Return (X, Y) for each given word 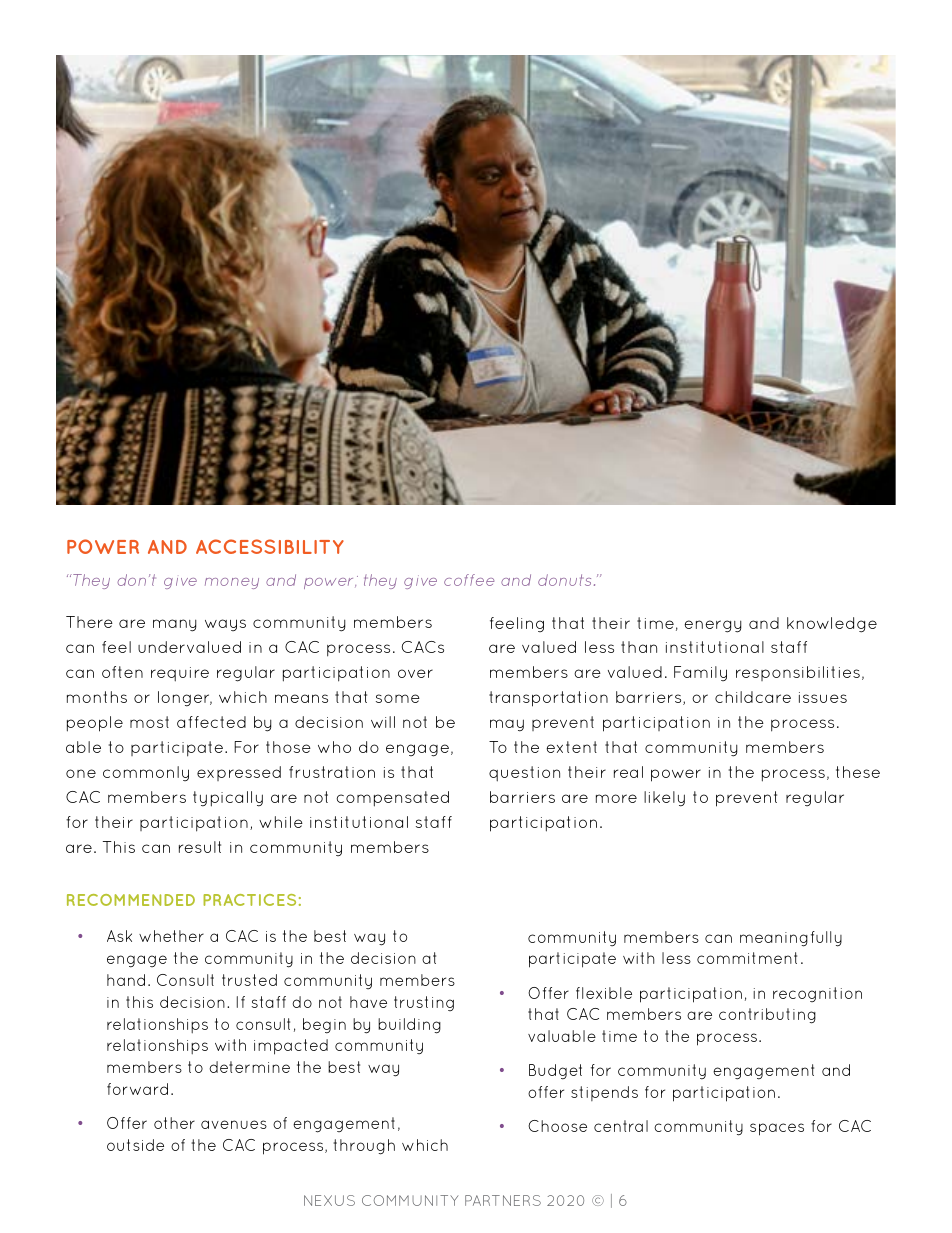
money (232, 583)
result (200, 847)
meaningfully (791, 939)
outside (135, 1145)
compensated (392, 799)
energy (713, 626)
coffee (469, 580)
